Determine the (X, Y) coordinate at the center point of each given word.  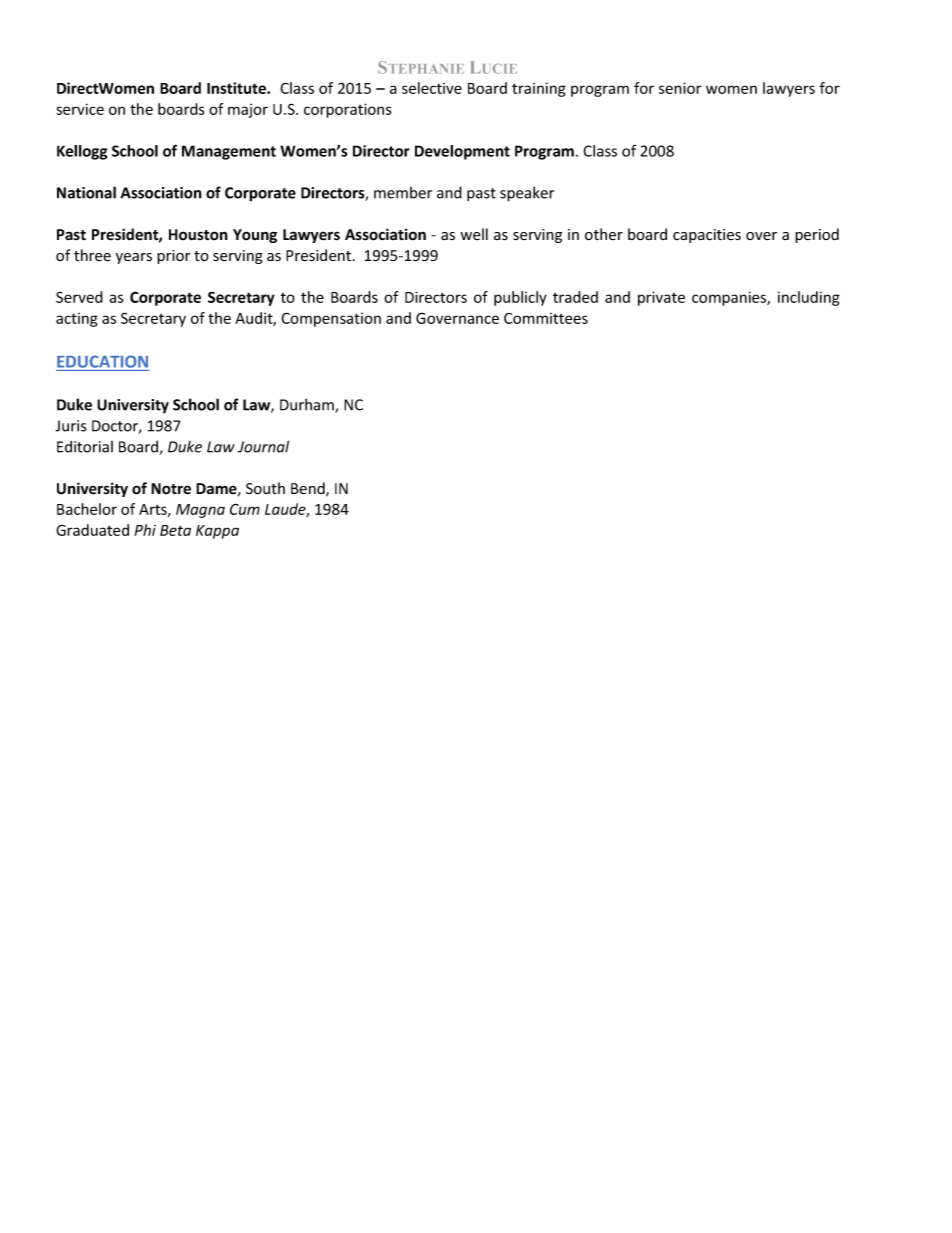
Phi (145, 530)
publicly (520, 298)
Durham (308, 405)
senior (680, 88)
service (80, 109)
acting (77, 320)
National (86, 192)
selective (432, 88)
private (661, 298)
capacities (707, 236)
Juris (71, 426)
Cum (245, 509)
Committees (546, 318)
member (403, 192)
